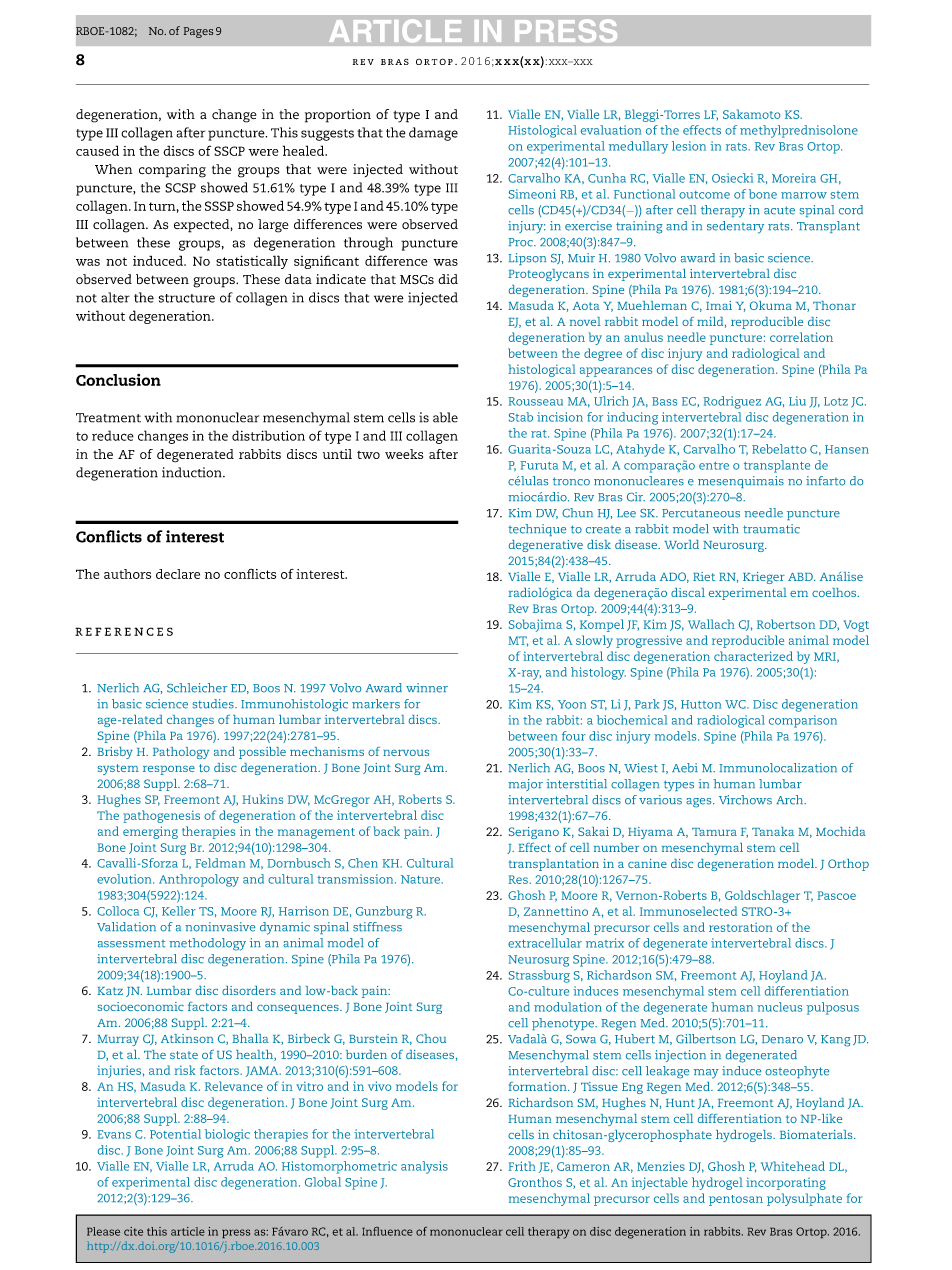  I want to click on cite, so click(133, 1231).
